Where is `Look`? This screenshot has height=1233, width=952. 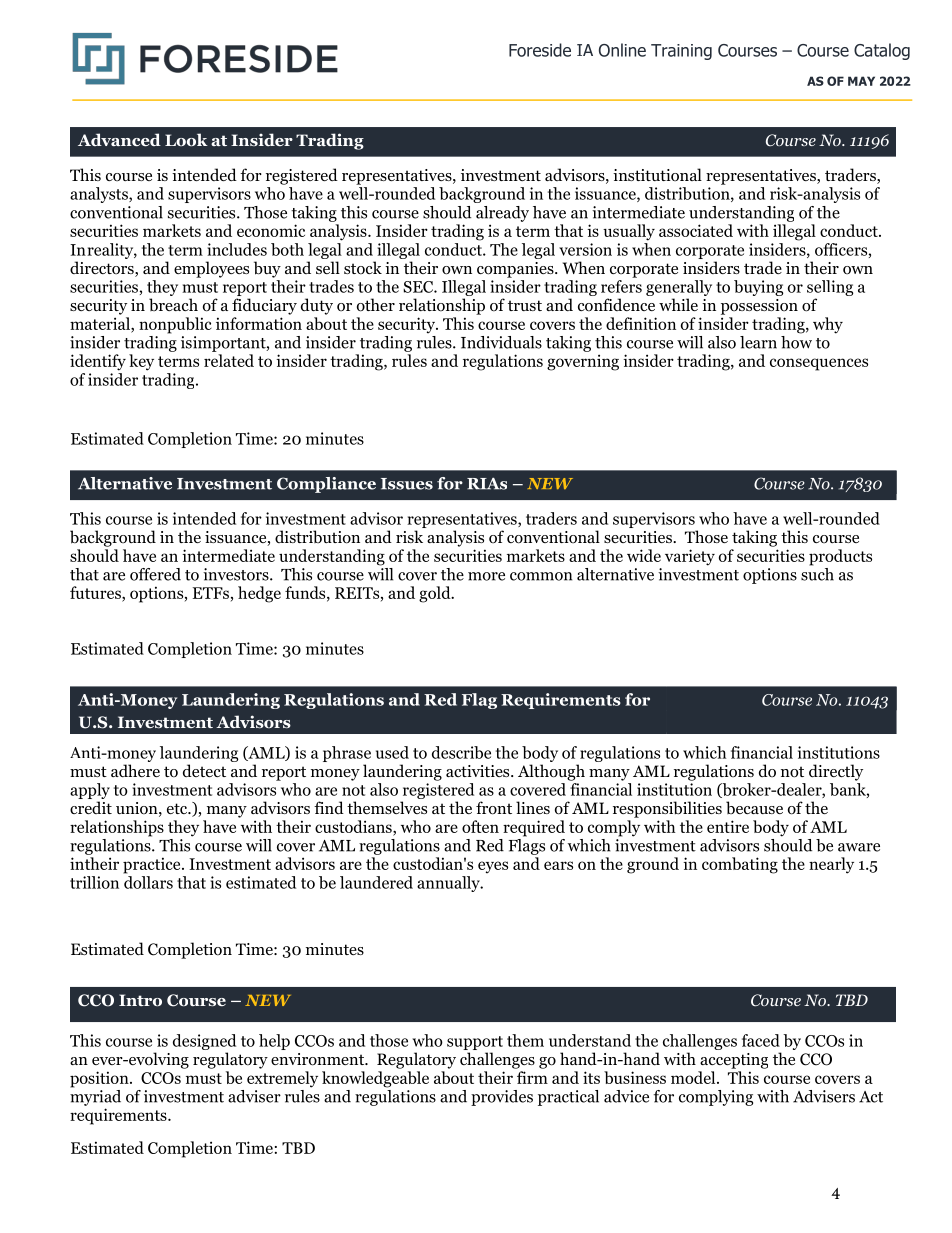
Look is located at coordinates (186, 139).
